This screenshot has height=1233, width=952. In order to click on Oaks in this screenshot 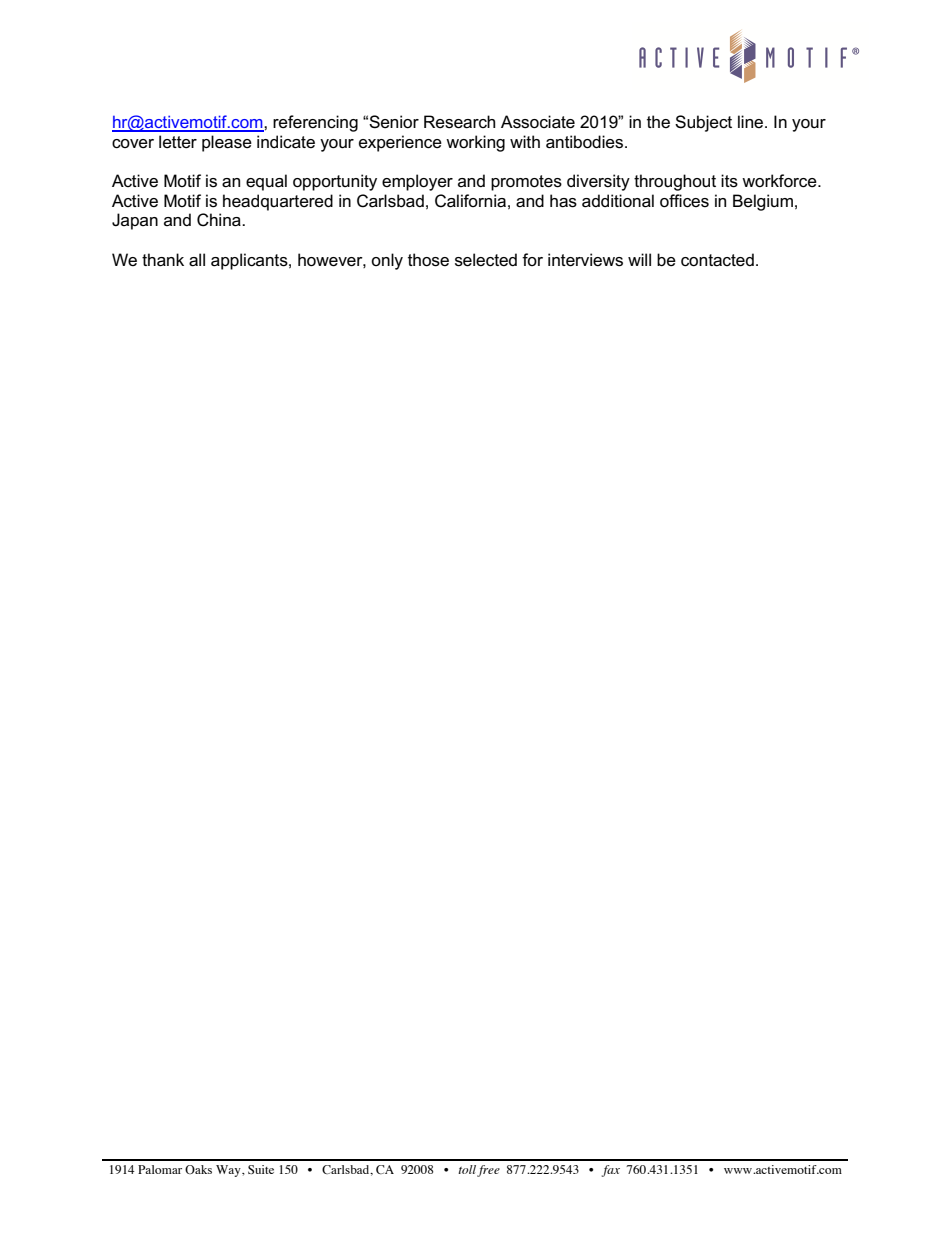, I will do `click(198, 1169)`.
